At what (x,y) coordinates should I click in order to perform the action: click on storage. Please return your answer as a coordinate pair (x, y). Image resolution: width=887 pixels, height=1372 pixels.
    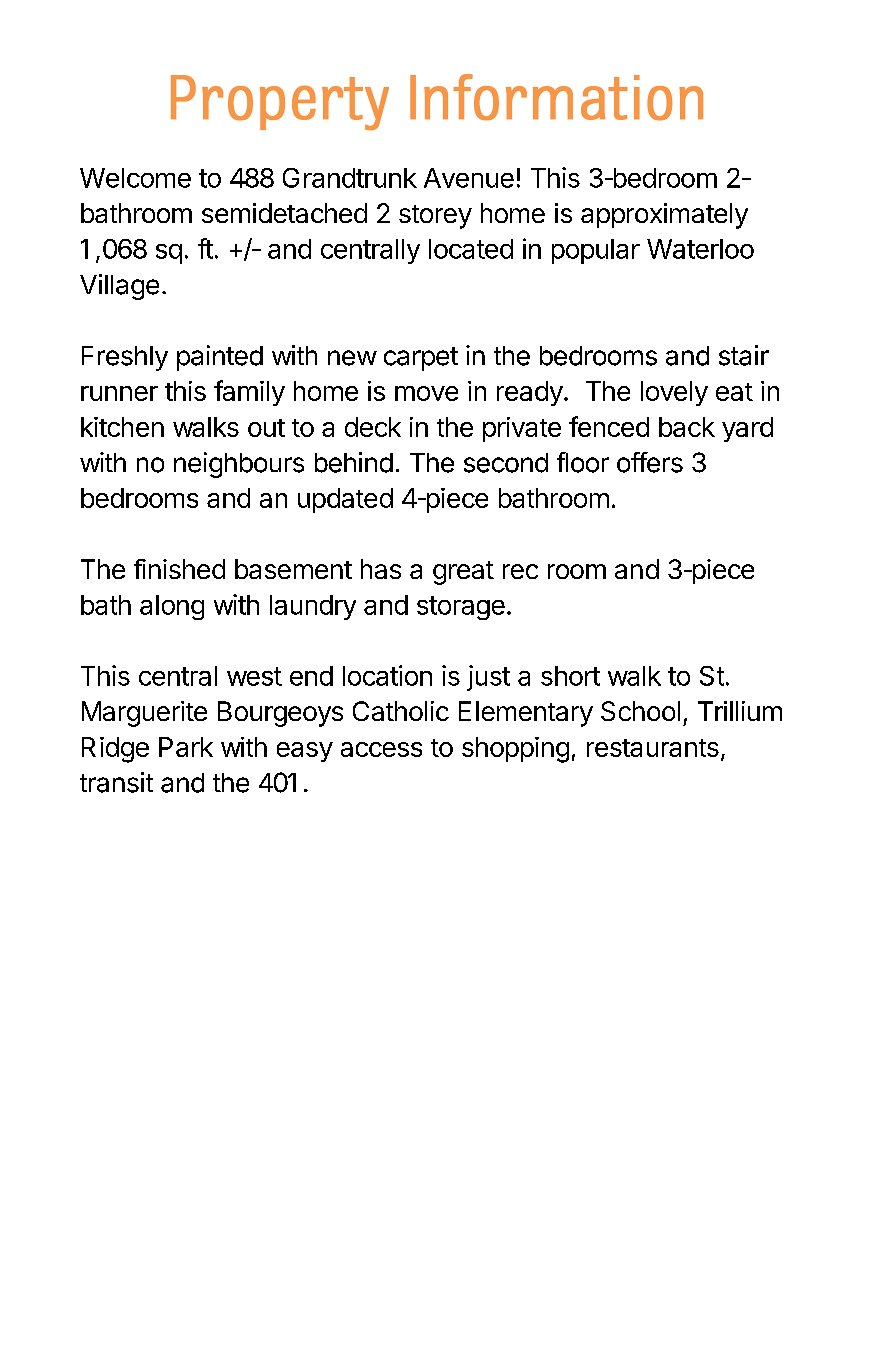
    Looking at the image, I should click on (461, 608).
